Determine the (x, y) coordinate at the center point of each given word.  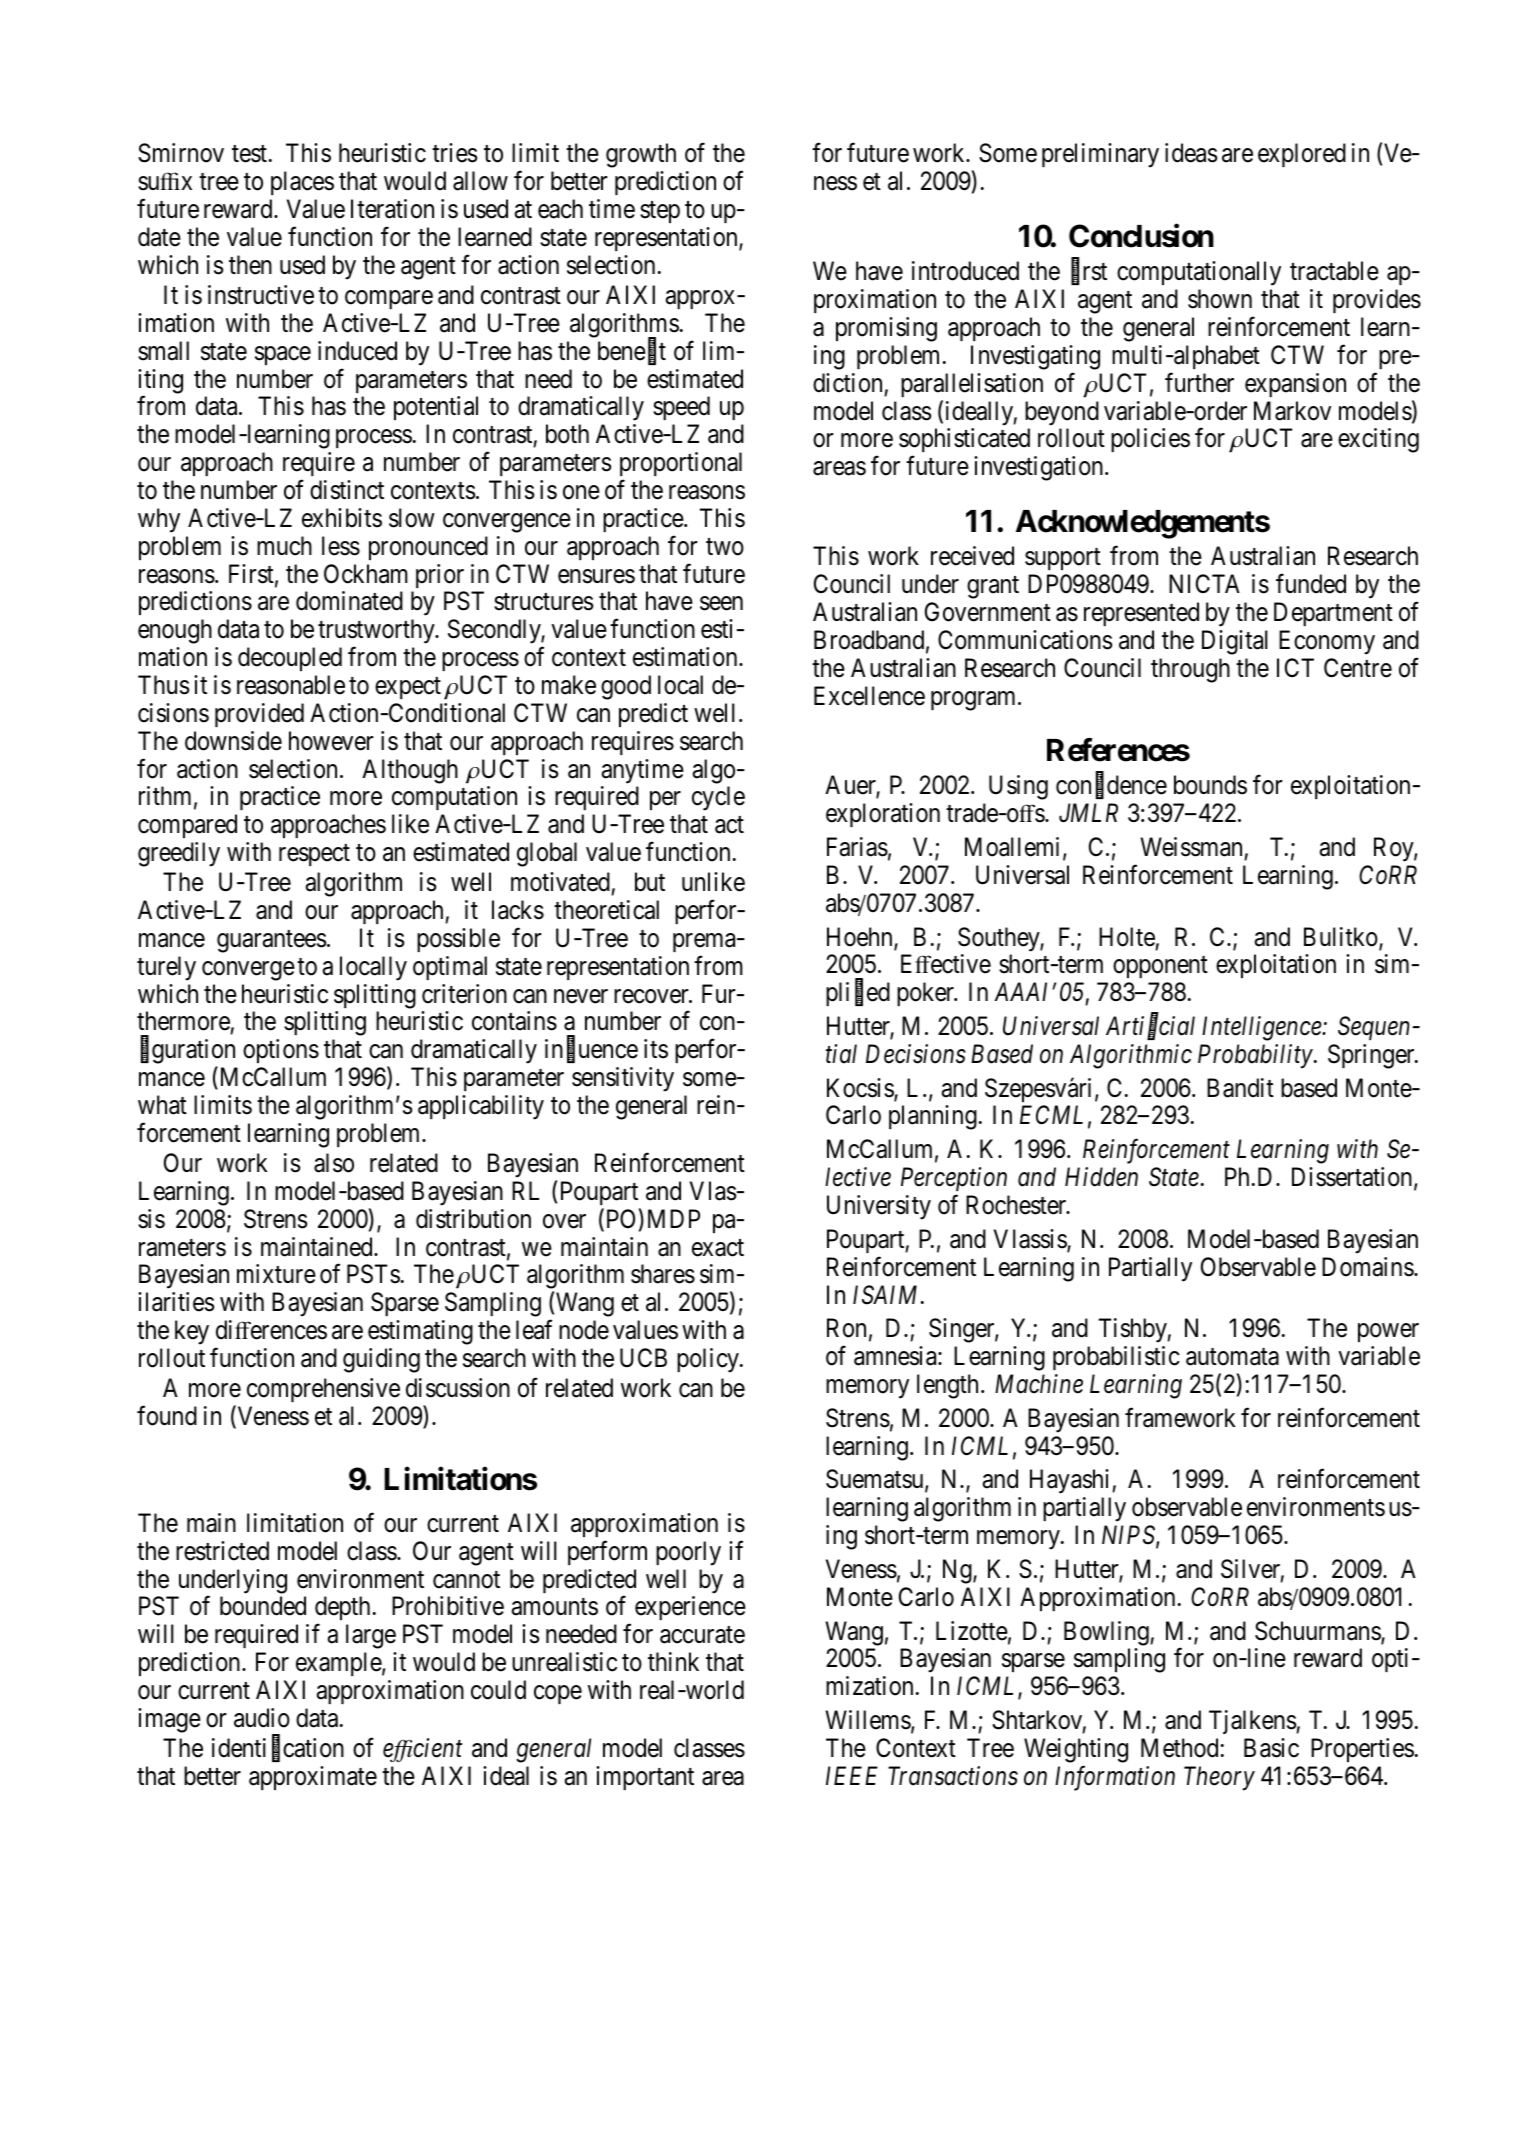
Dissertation (1353, 1178)
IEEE (852, 1775)
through (1190, 670)
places (302, 183)
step (660, 212)
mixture (276, 1274)
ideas (1191, 153)
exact (718, 1248)
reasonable (291, 685)
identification (278, 1749)
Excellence (869, 696)
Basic (1271, 1748)
